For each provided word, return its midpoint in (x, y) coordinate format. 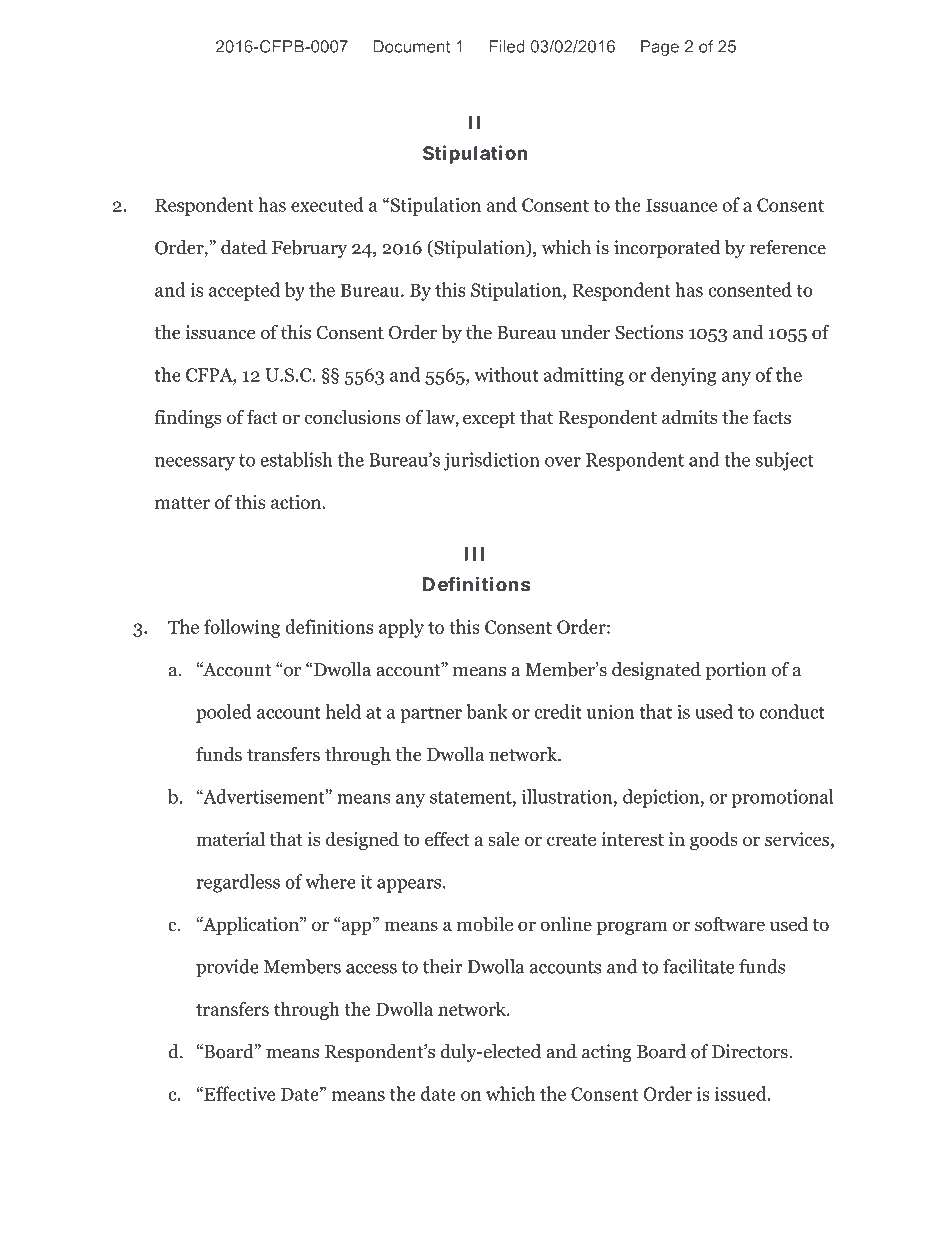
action (297, 502)
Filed (507, 46)
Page (660, 48)
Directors (751, 1051)
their (443, 966)
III (474, 554)
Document (411, 46)
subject (785, 461)
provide (227, 968)
